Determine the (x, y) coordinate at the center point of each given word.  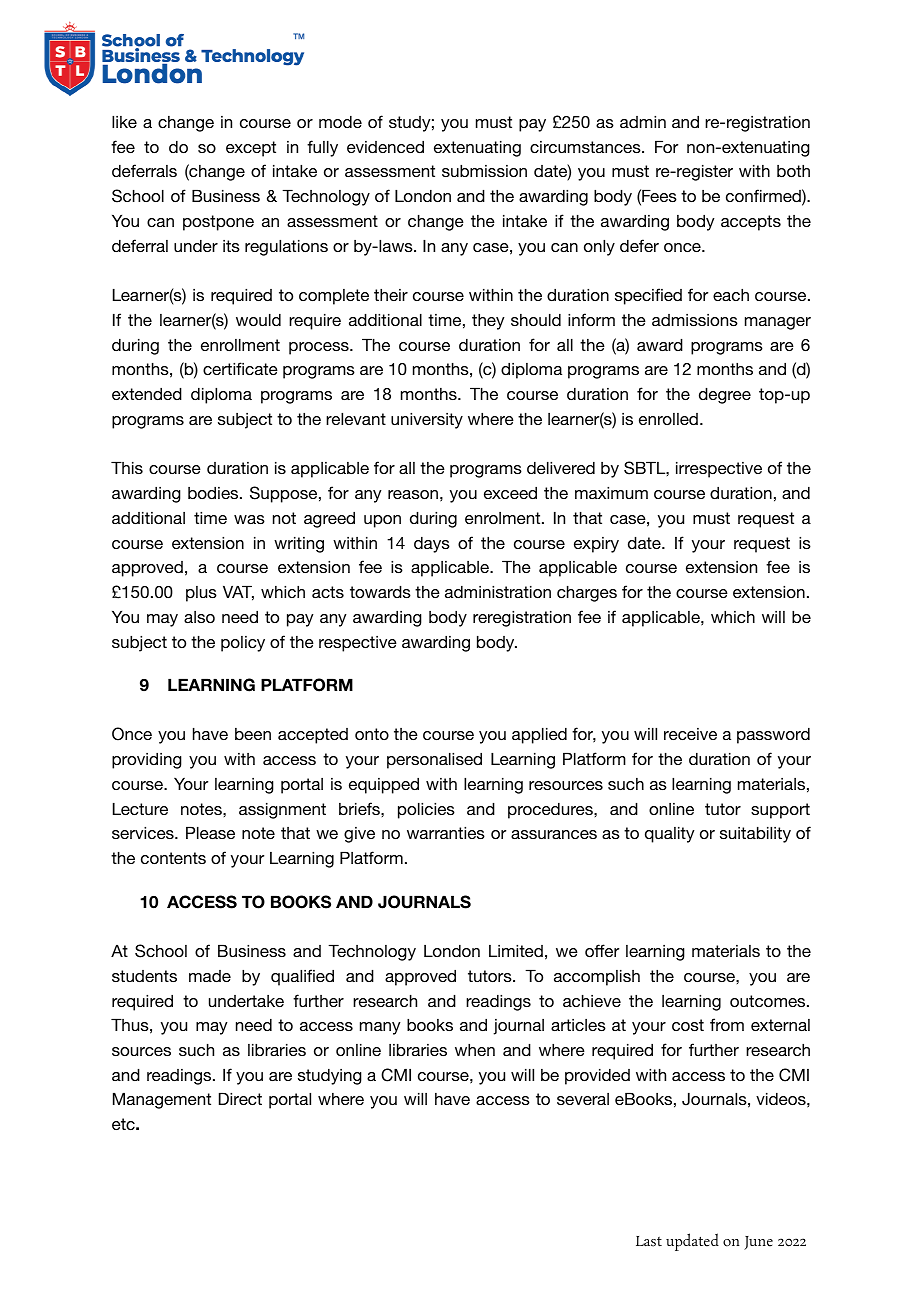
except (251, 149)
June (758, 1243)
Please (210, 833)
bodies (214, 493)
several (583, 1099)
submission (484, 171)
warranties (446, 833)
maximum (611, 493)
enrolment (504, 518)
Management (162, 1101)
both (793, 171)
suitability (755, 835)
